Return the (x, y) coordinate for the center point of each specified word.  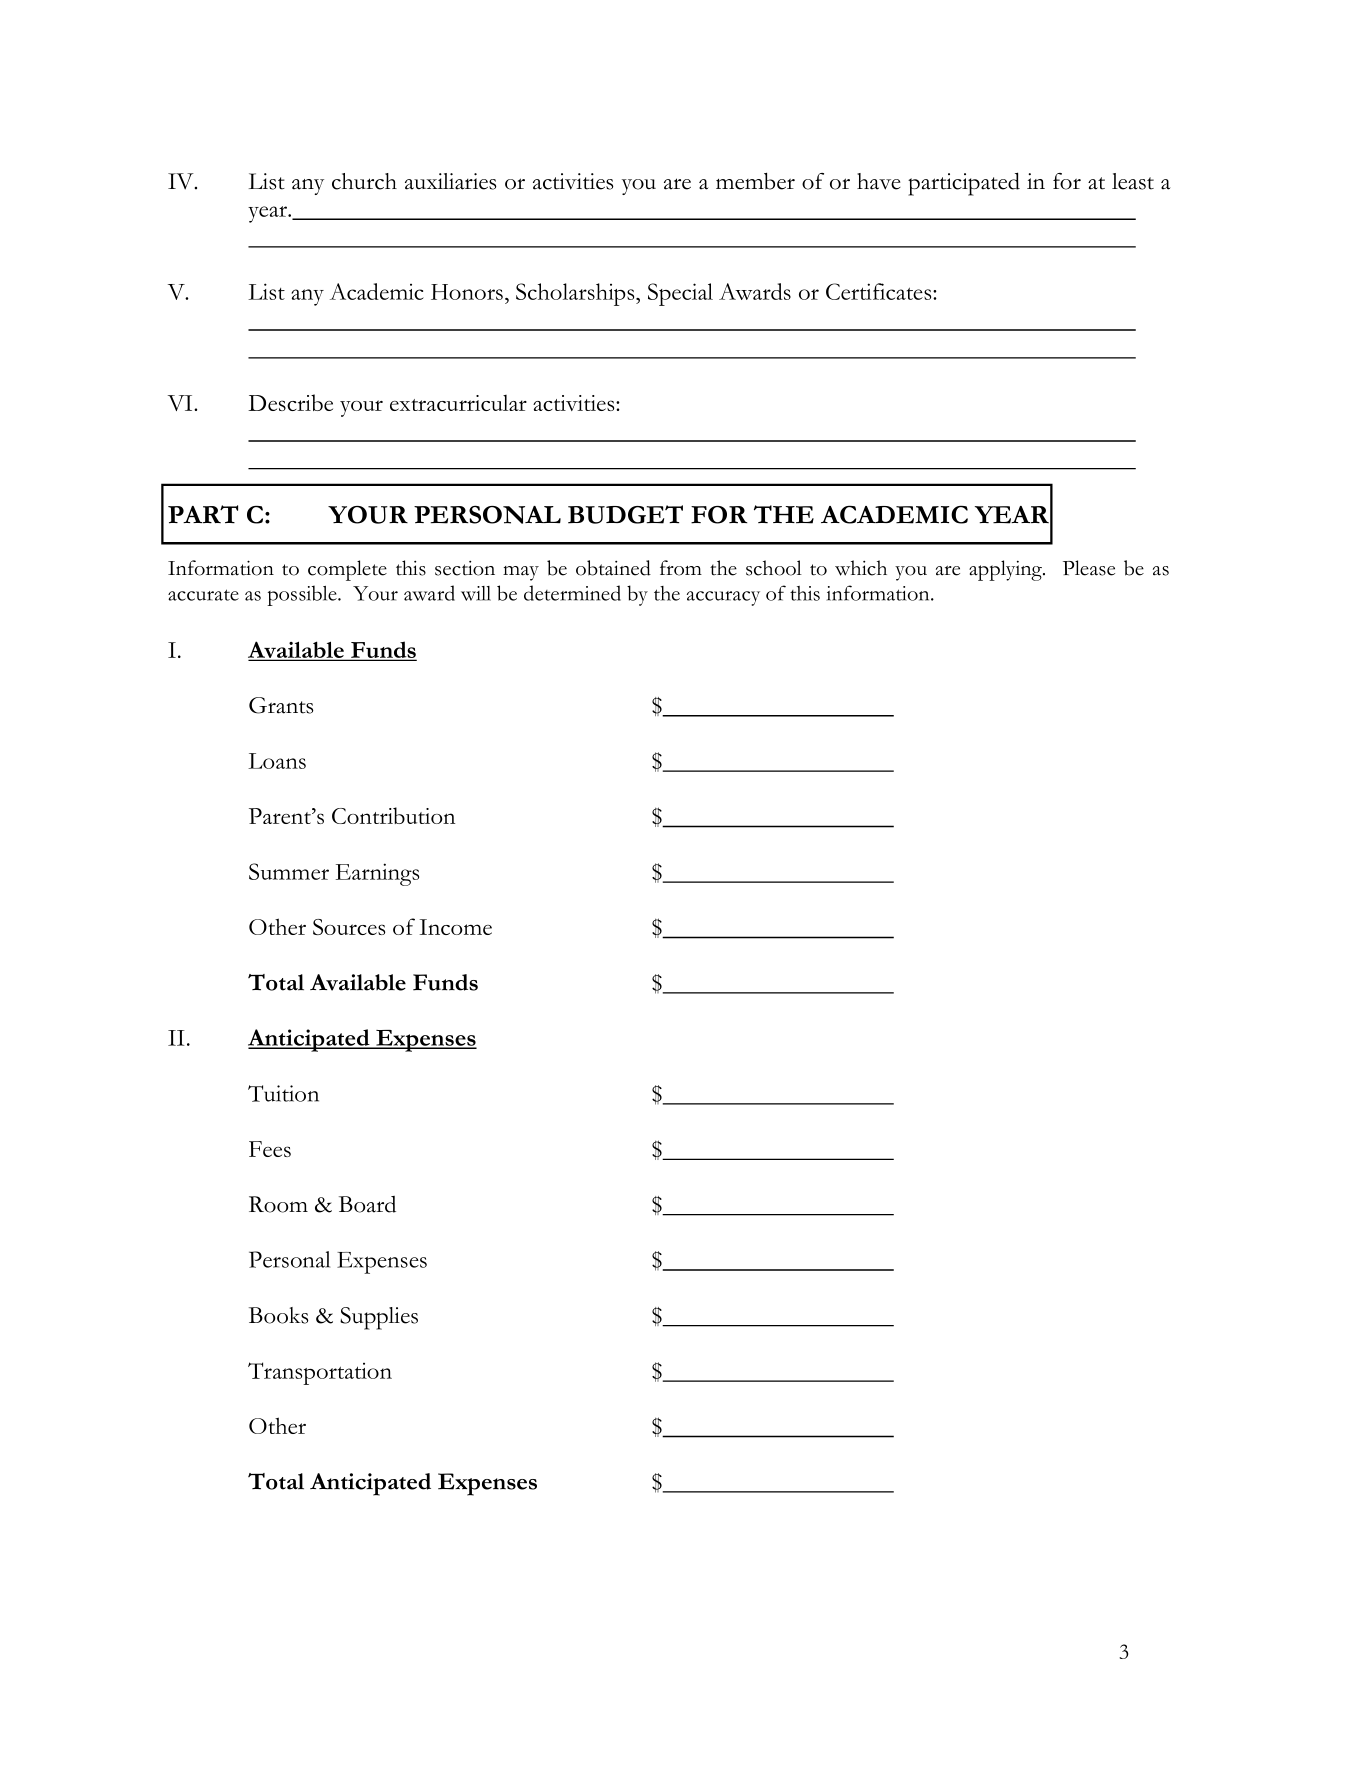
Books (278, 1315)
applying (1006, 570)
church (364, 181)
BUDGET (625, 514)
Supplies (379, 1318)
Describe (290, 402)
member (755, 181)
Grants (281, 705)
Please (1089, 568)
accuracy (723, 598)
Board (367, 1204)
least (1133, 181)
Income (455, 927)
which (861, 568)
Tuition (283, 1093)
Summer (289, 871)
